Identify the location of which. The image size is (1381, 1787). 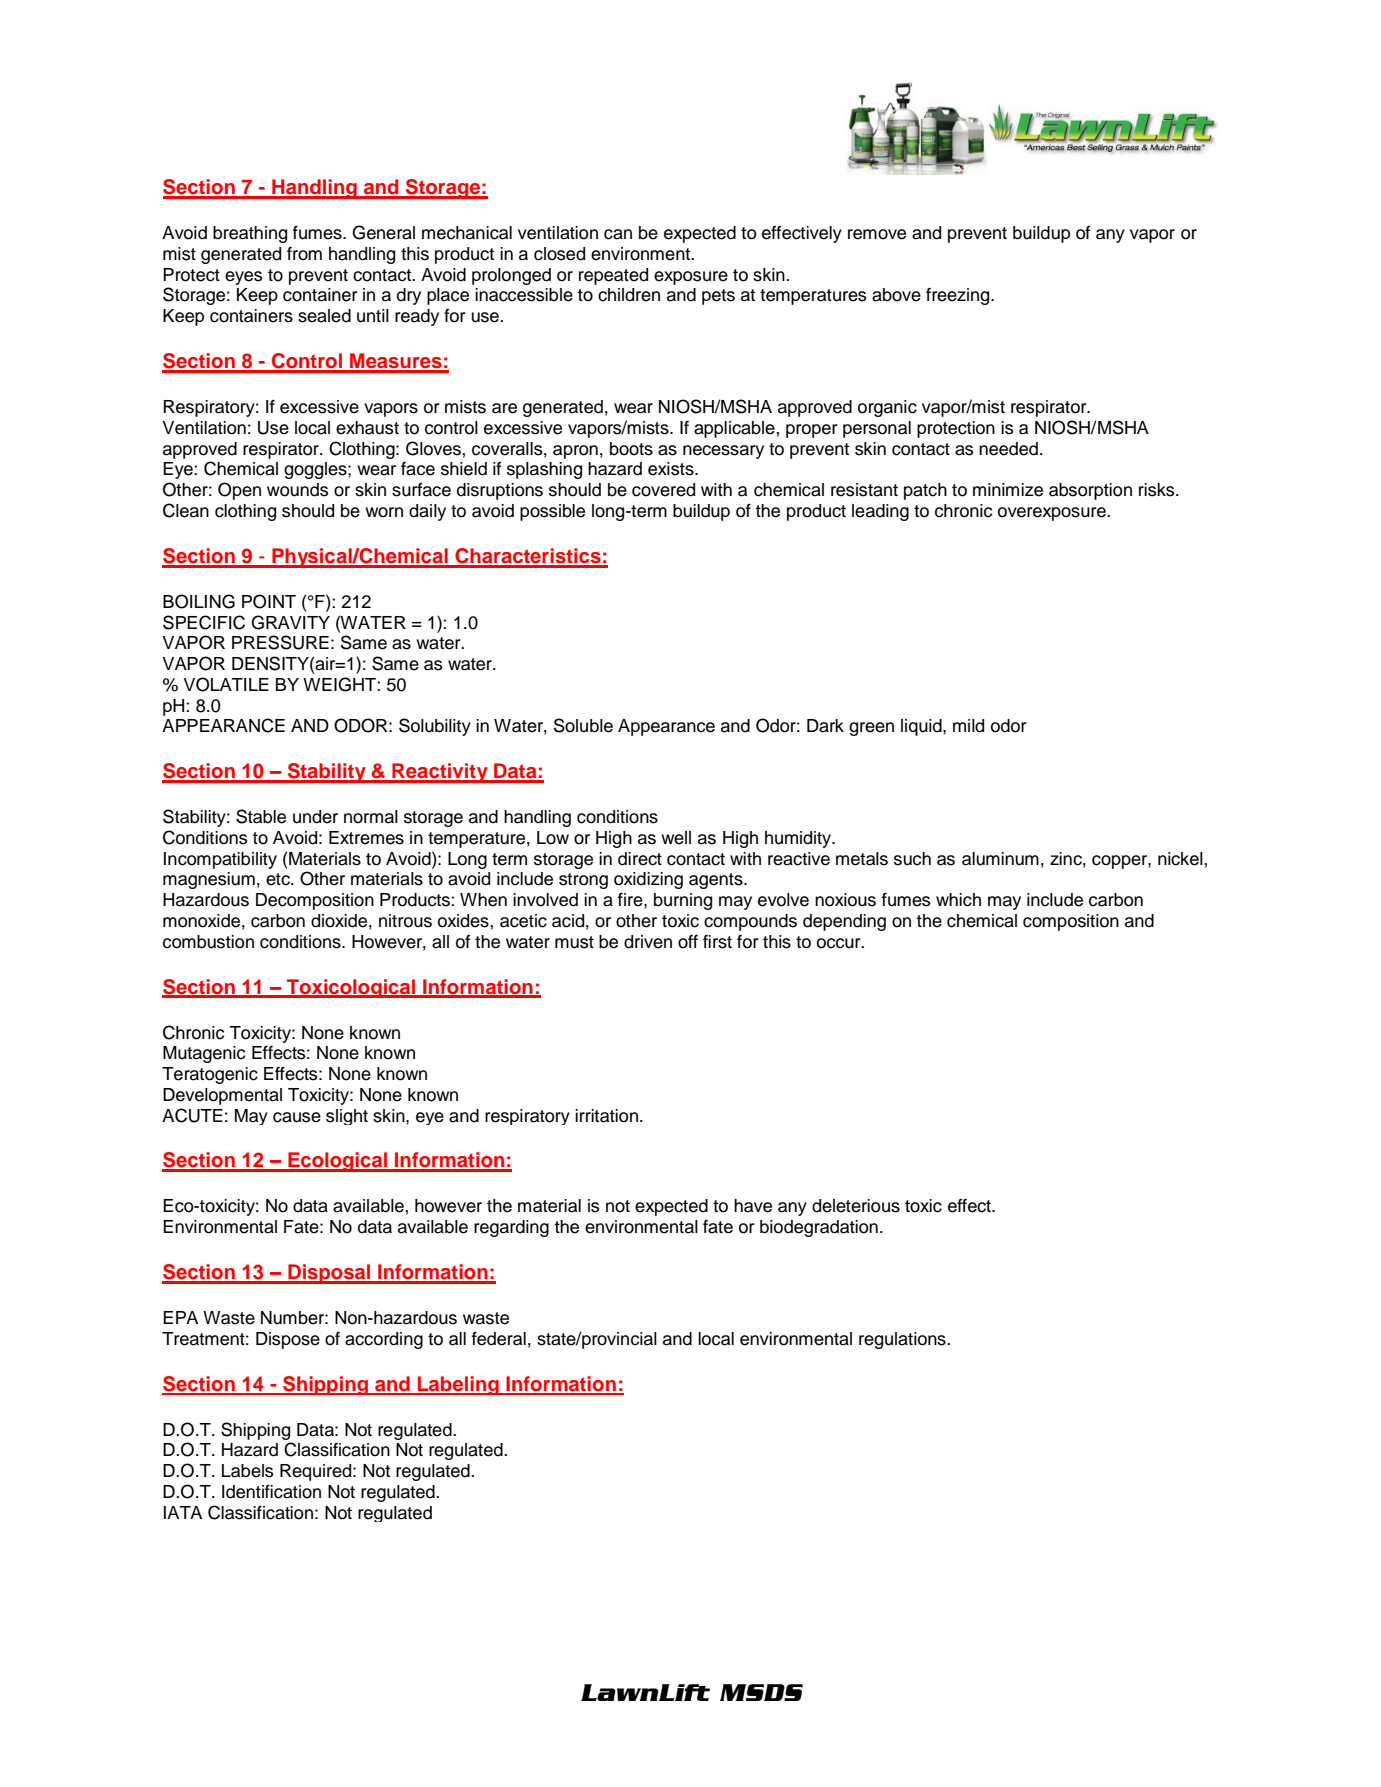
(958, 900).
